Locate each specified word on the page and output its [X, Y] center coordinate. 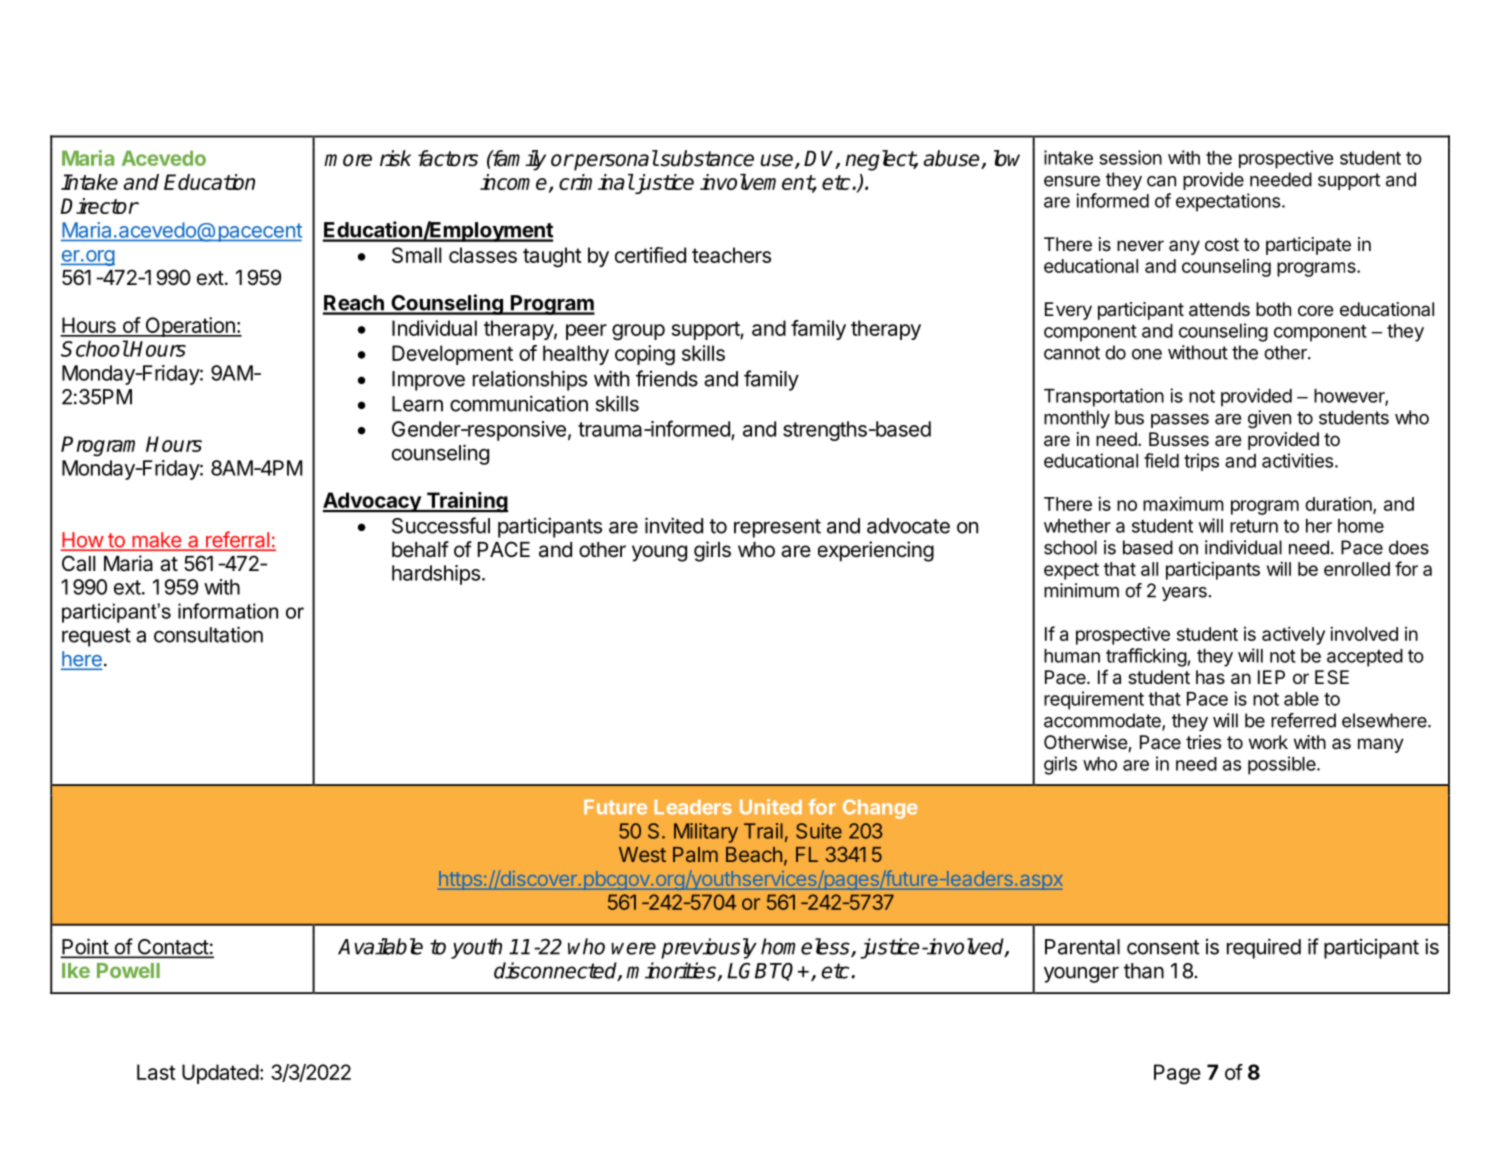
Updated [220, 1074]
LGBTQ [763, 972]
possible [1283, 765]
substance [706, 158]
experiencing [876, 551]
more [348, 160]
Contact [172, 948]
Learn [417, 404]
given [1269, 419]
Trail [763, 831]
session [1130, 157]
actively [1293, 635]
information [228, 611]
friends [667, 378]
